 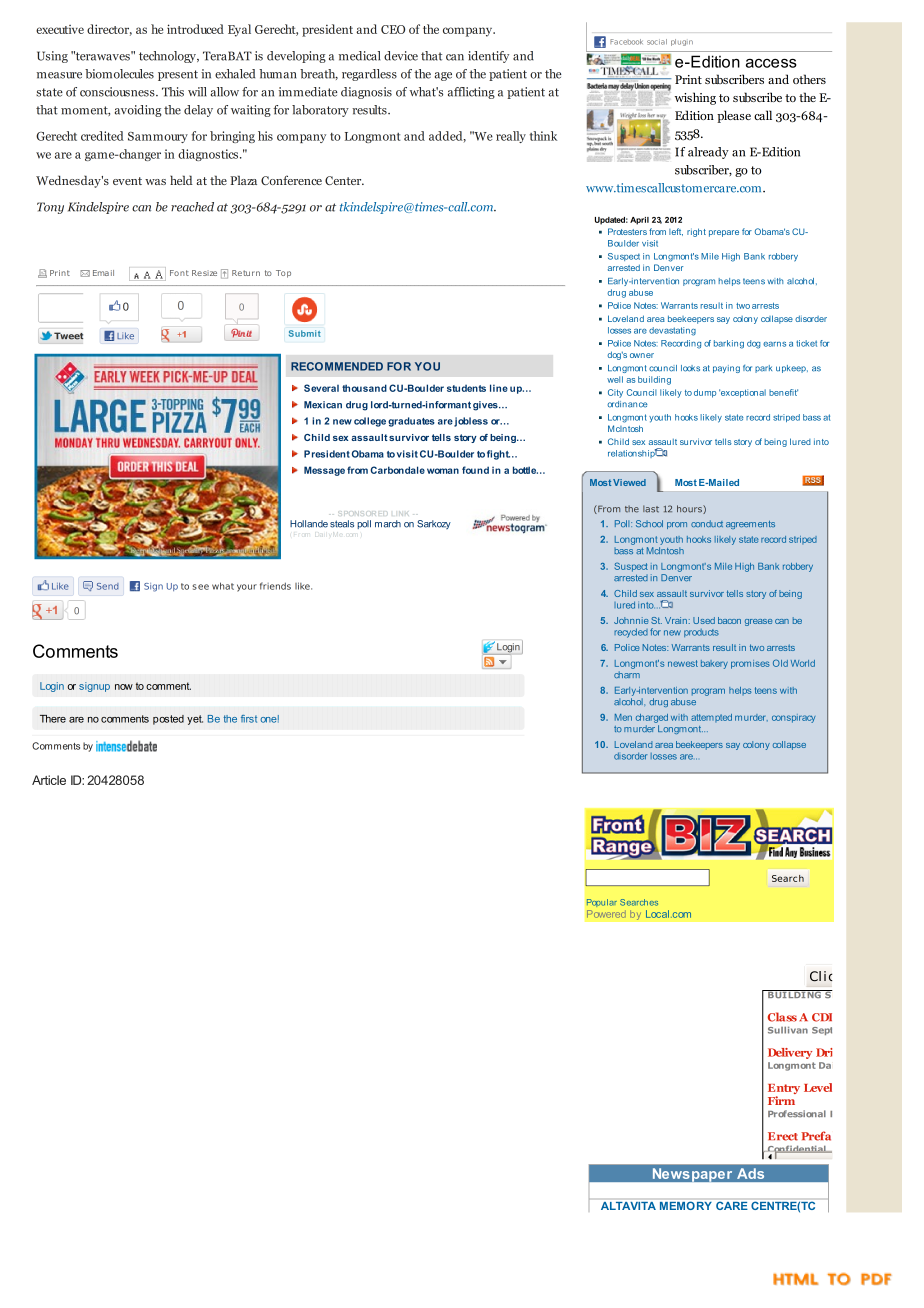 What do you see at coordinates (49, 780) in the screenshot?
I see `Article` at bounding box center [49, 780].
